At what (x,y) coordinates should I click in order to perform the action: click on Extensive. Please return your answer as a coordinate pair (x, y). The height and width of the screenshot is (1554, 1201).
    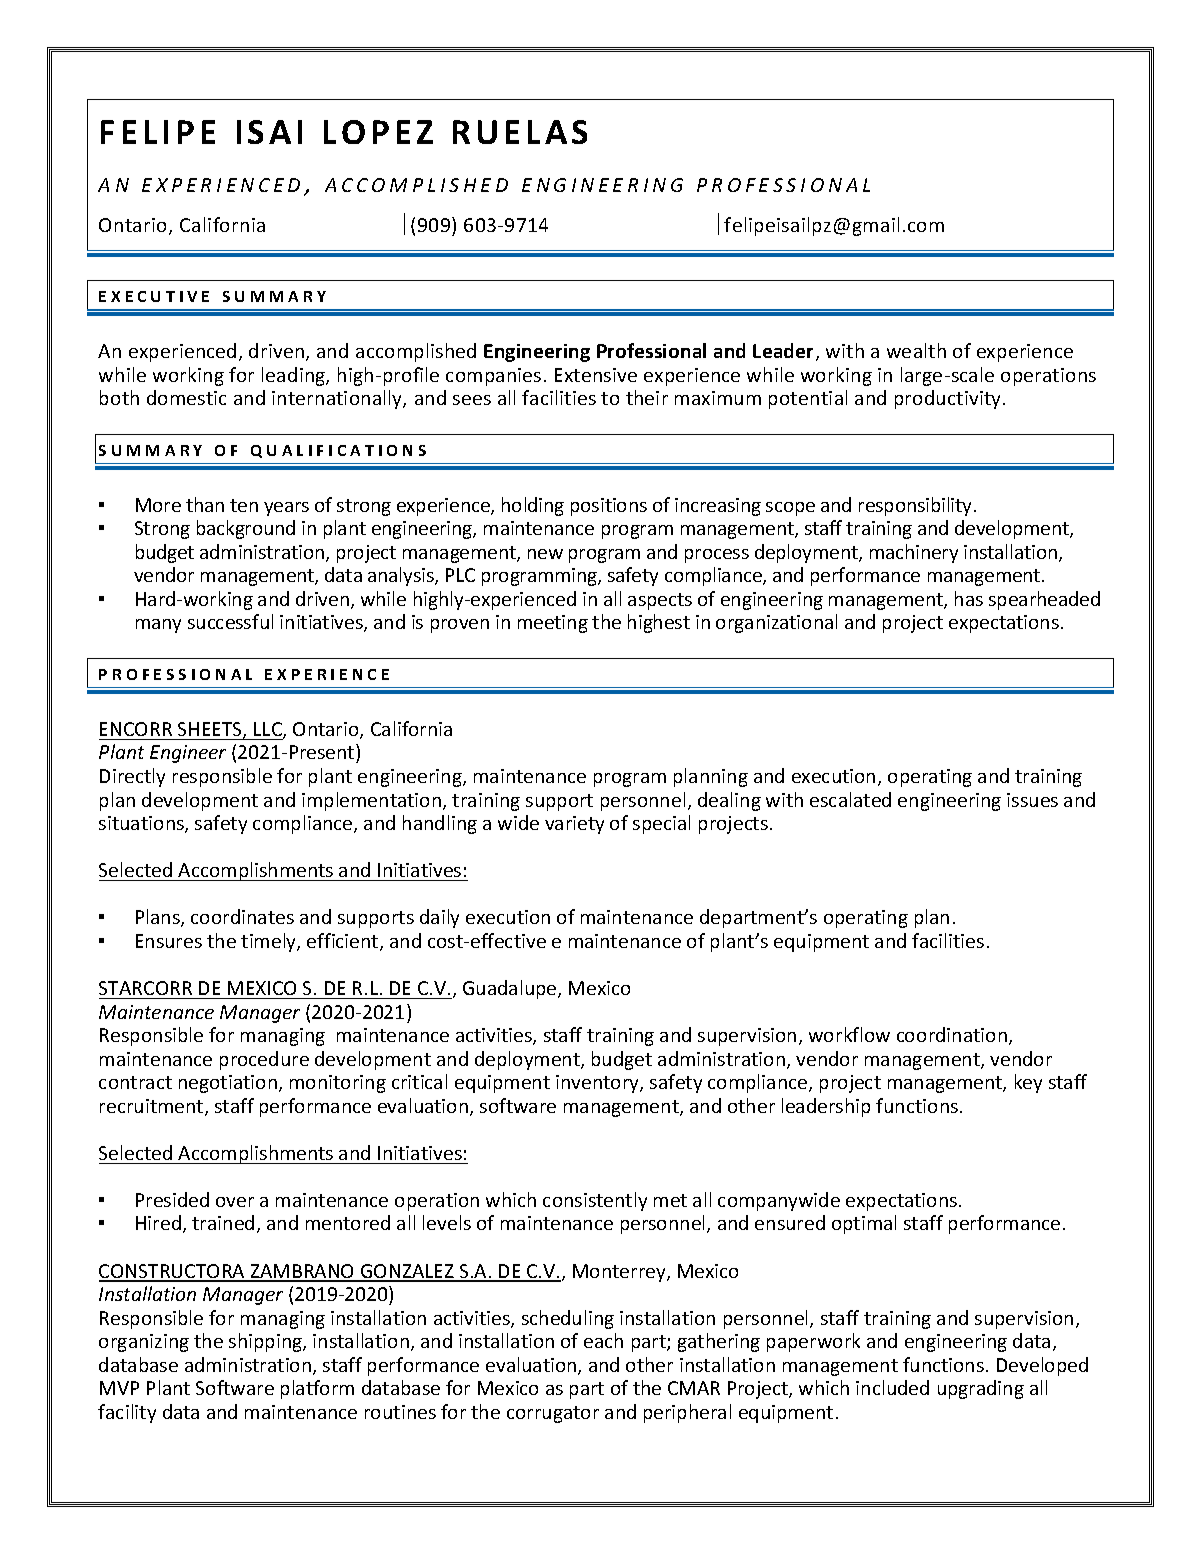
    Looking at the image, I should click on (596, 375).
